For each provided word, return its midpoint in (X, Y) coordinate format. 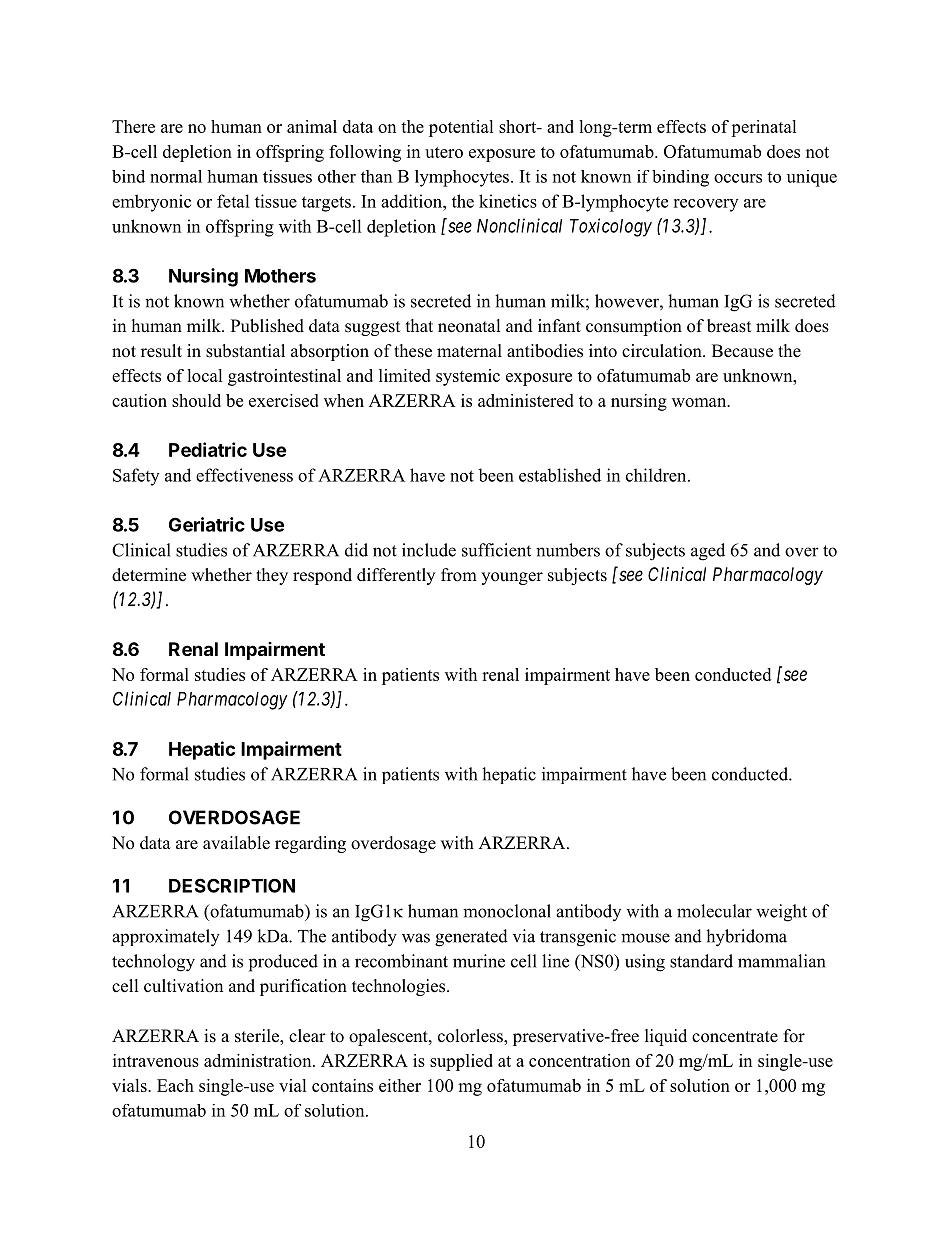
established (560, 475)
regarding (310, 844)
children (657, 475)
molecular (714, 911)
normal (176, 176)
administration (259, 1060)
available (236, 843)
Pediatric (208, 449)
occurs (738, 178)
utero (444, 152)
